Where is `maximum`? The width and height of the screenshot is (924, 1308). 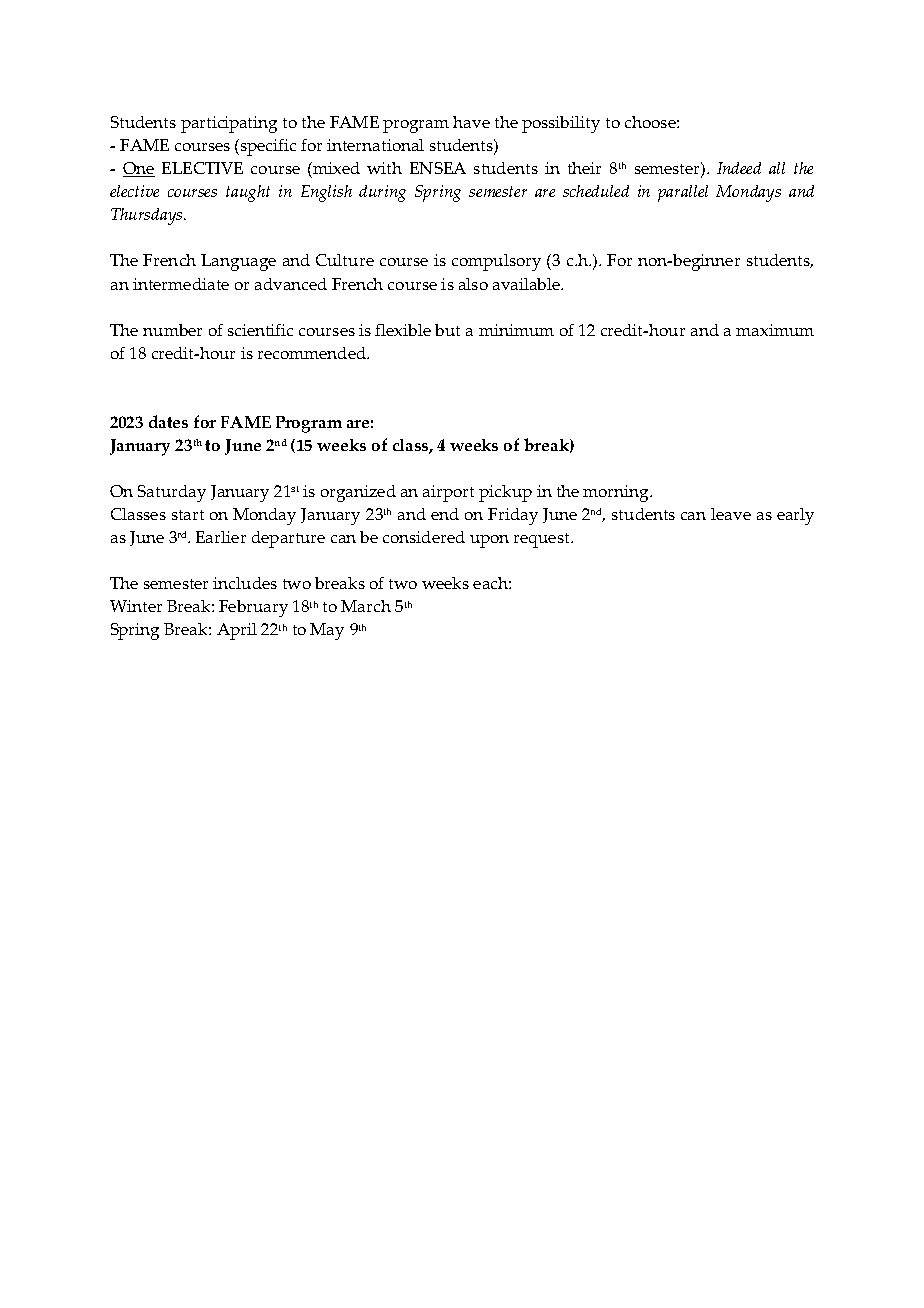
maximum is located at coordinates (775, 330).
